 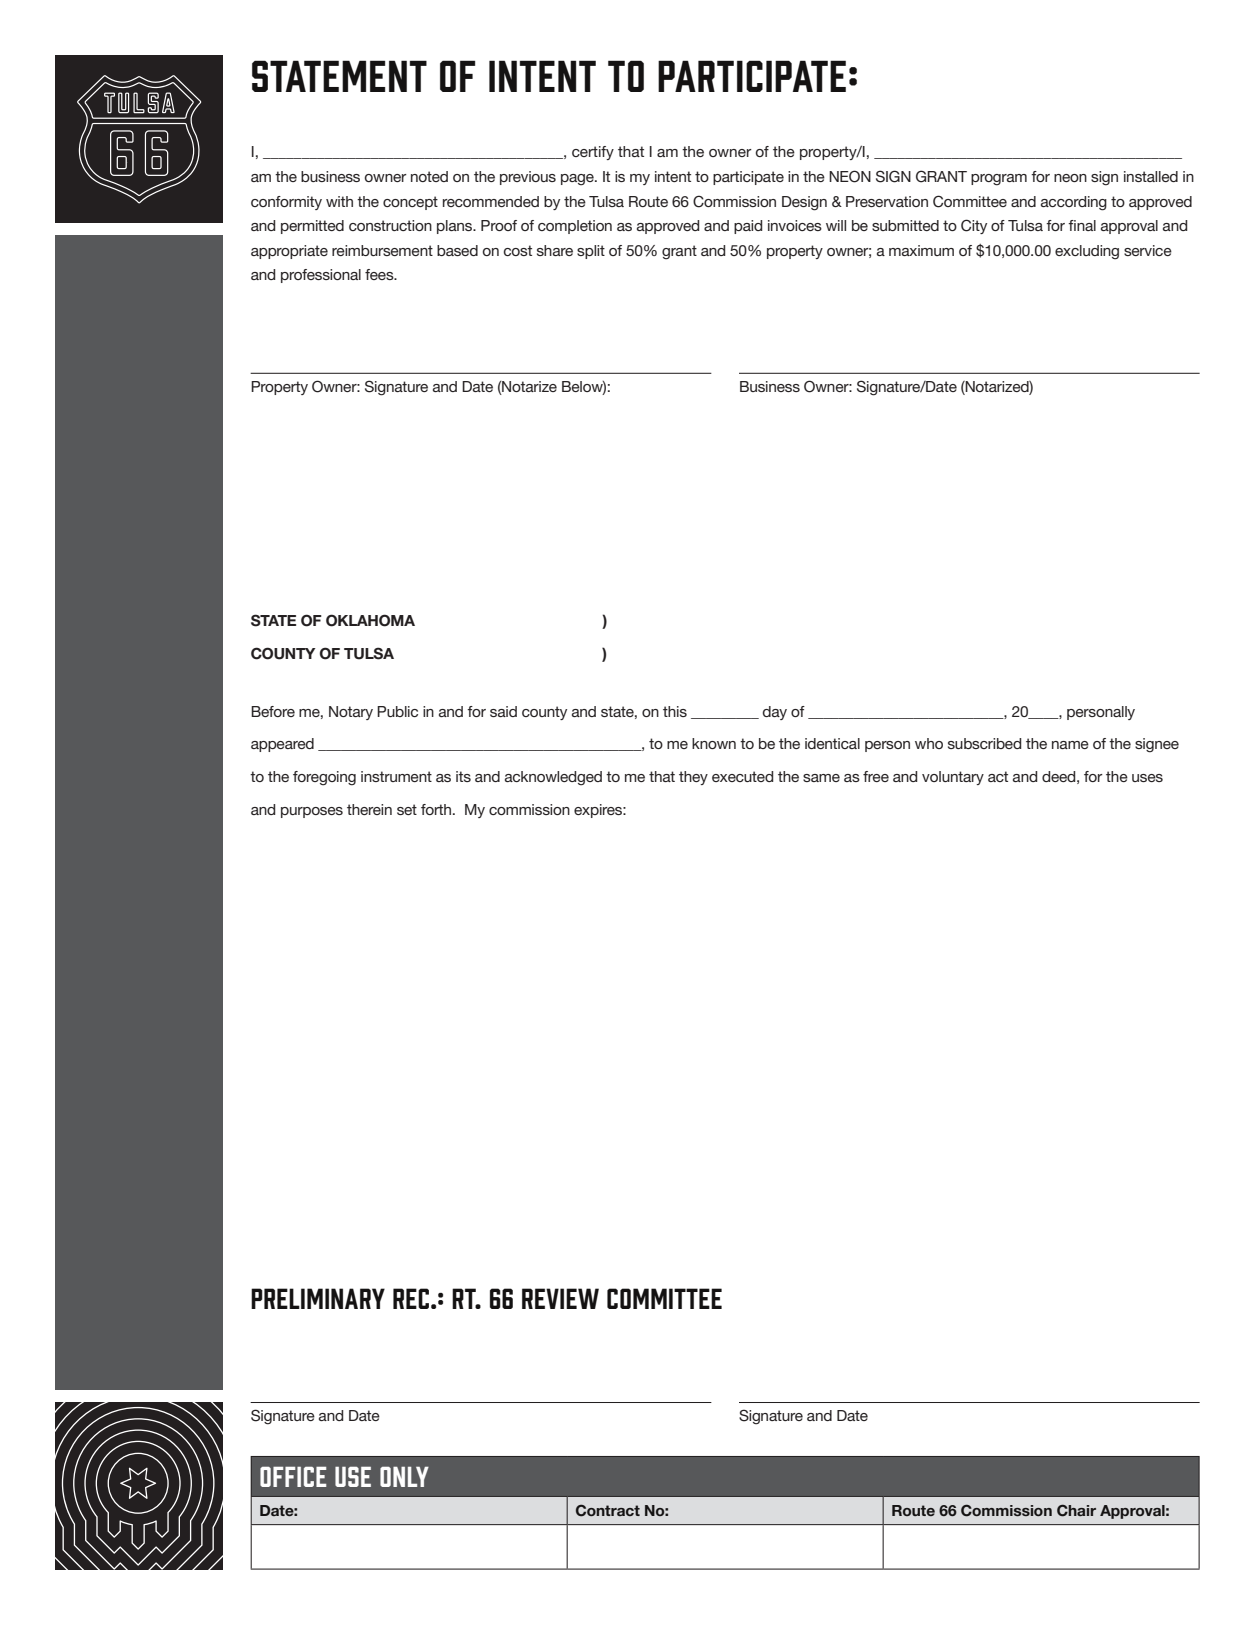 I want to click on according, so click(x=1074, y=203).
